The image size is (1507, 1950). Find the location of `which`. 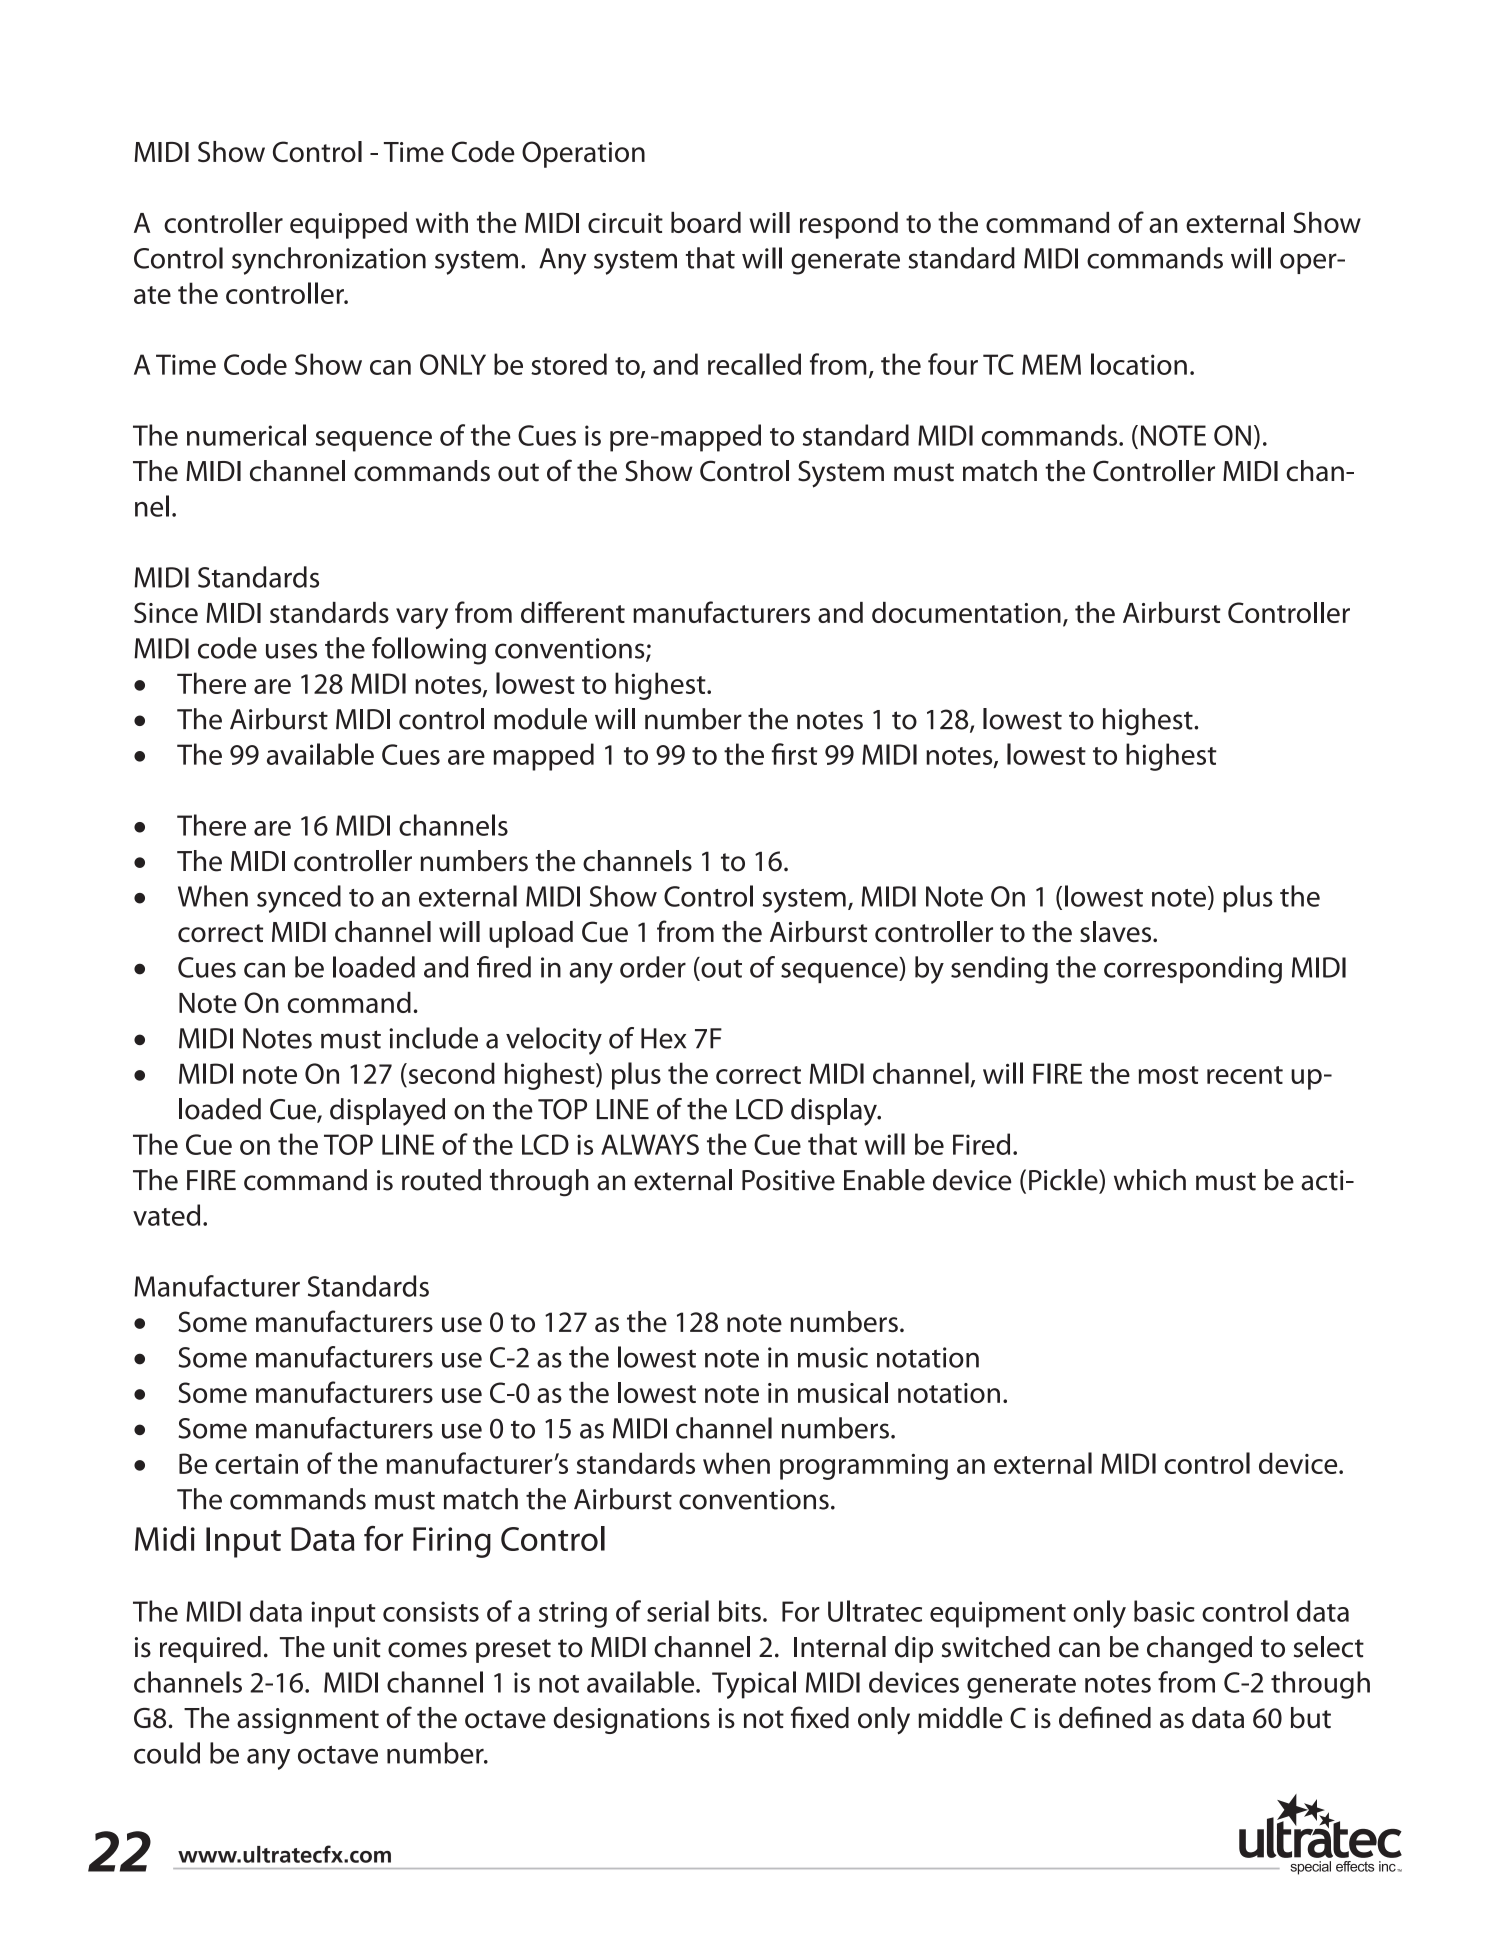

which is located at coordinates (1150, 1180).
